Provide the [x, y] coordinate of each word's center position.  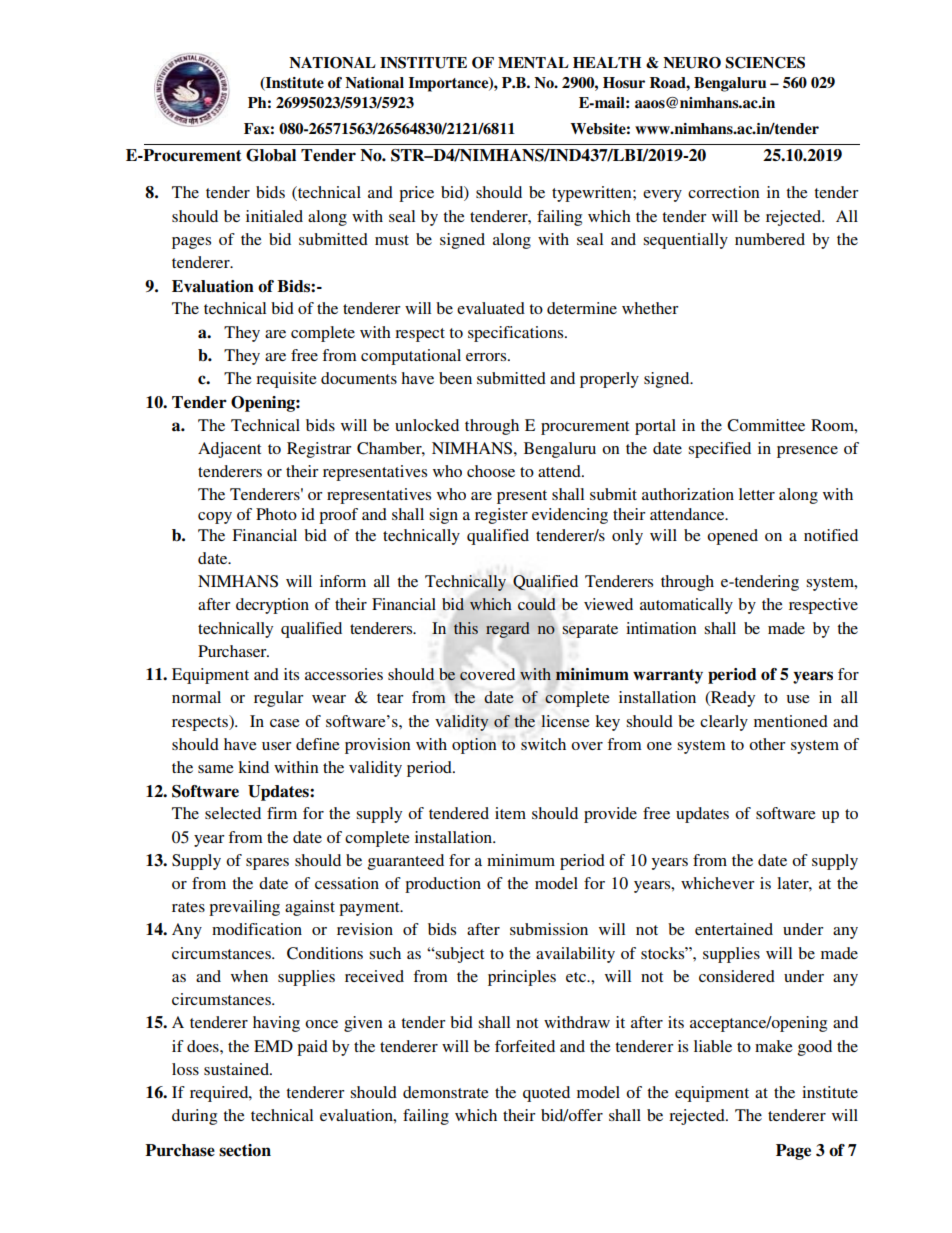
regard [508, 630]
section [245, 1150]
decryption [272, 606]
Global [271, 155]
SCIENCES [765, 63]
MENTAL [533, 62]
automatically [686, 606]
